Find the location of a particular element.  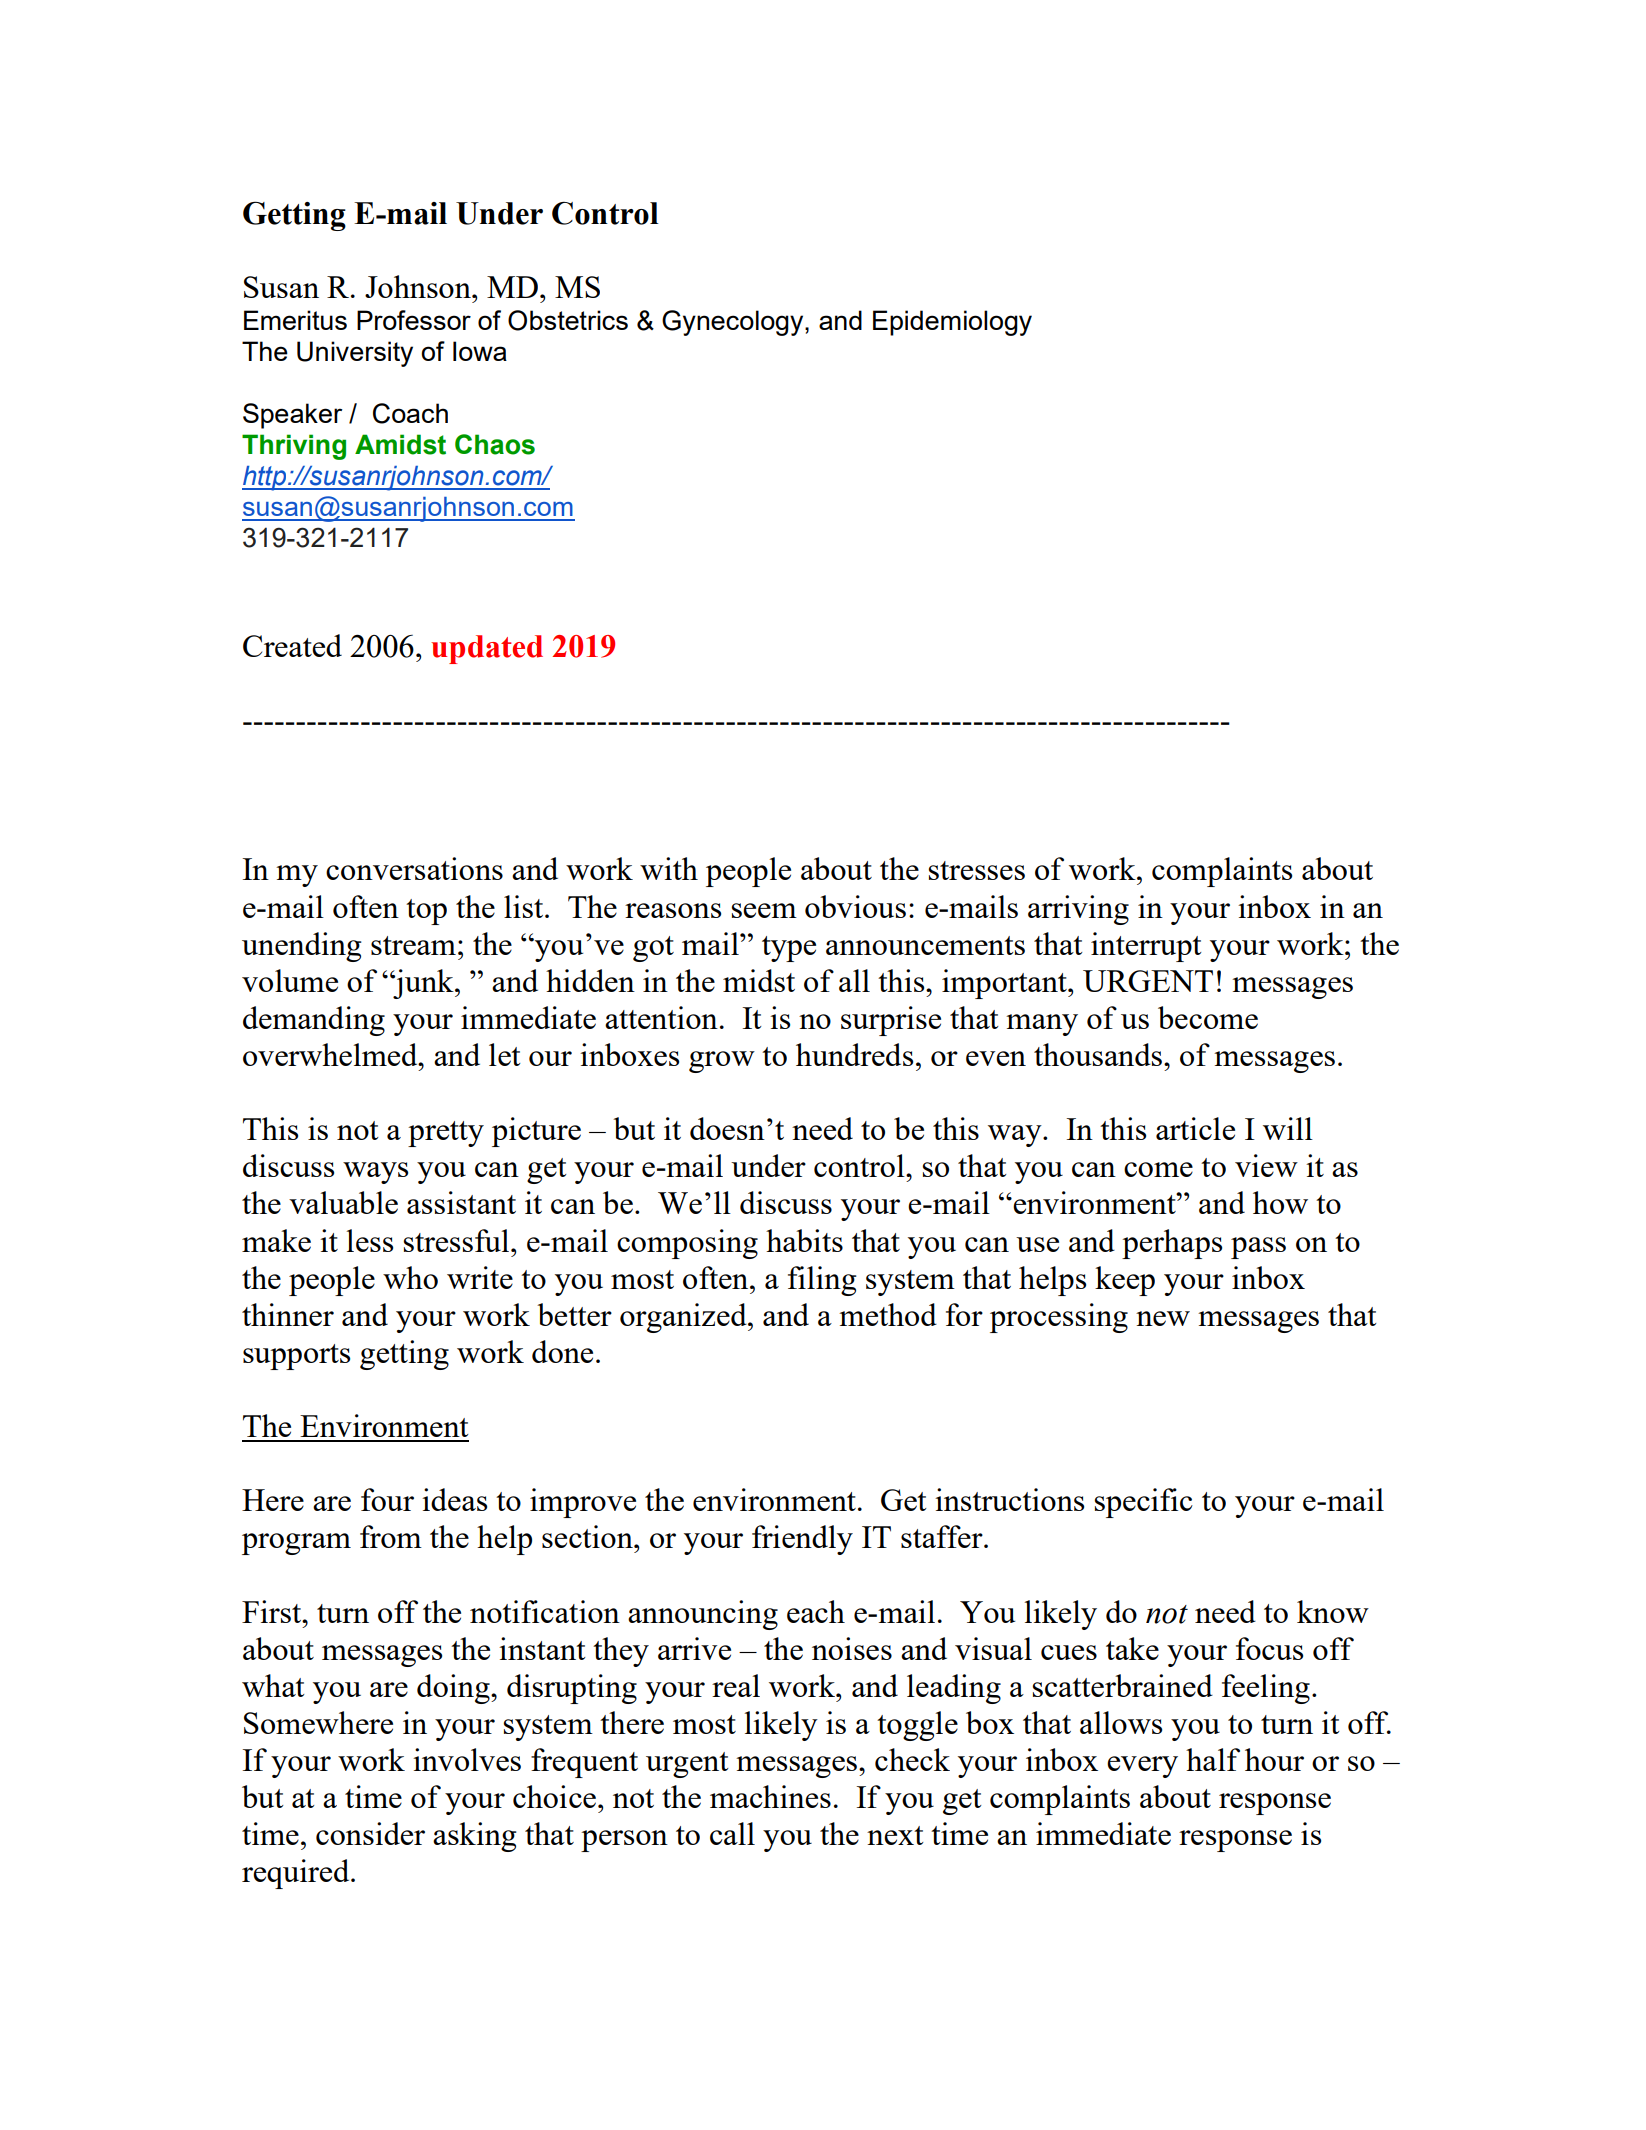

consider is located at coordinates (370, 1833).
